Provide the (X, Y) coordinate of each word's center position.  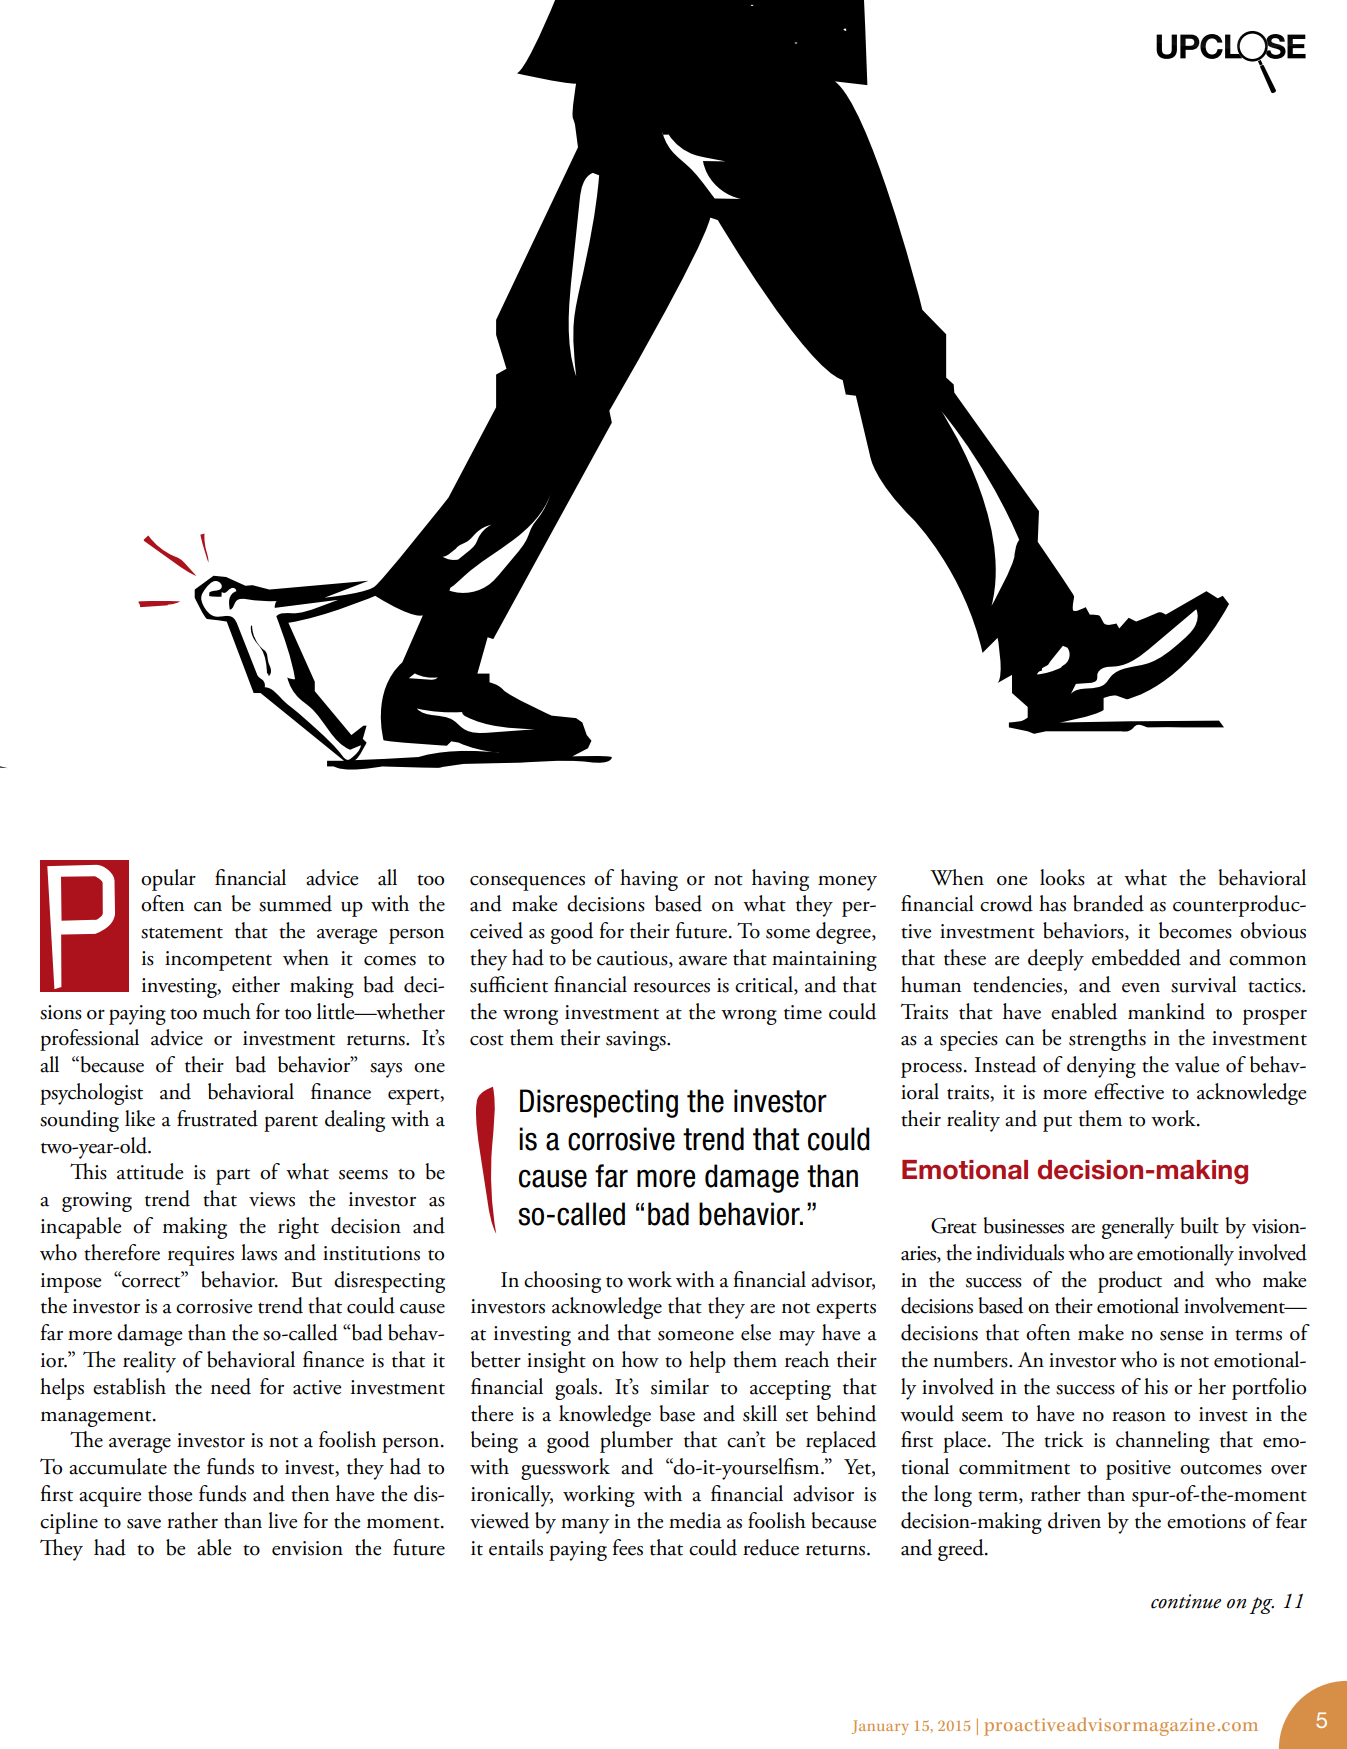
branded (1108, 903)
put (1057, 1124)
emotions (1206, 1521)
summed (295, 903)
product (1130, 1282)
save (144, 1524)
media (695, 1520)
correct (151, 1281)
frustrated (217, 1118)
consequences (527, 883)
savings (637, 1041)
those (170, 1493)
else (756, 1332)
